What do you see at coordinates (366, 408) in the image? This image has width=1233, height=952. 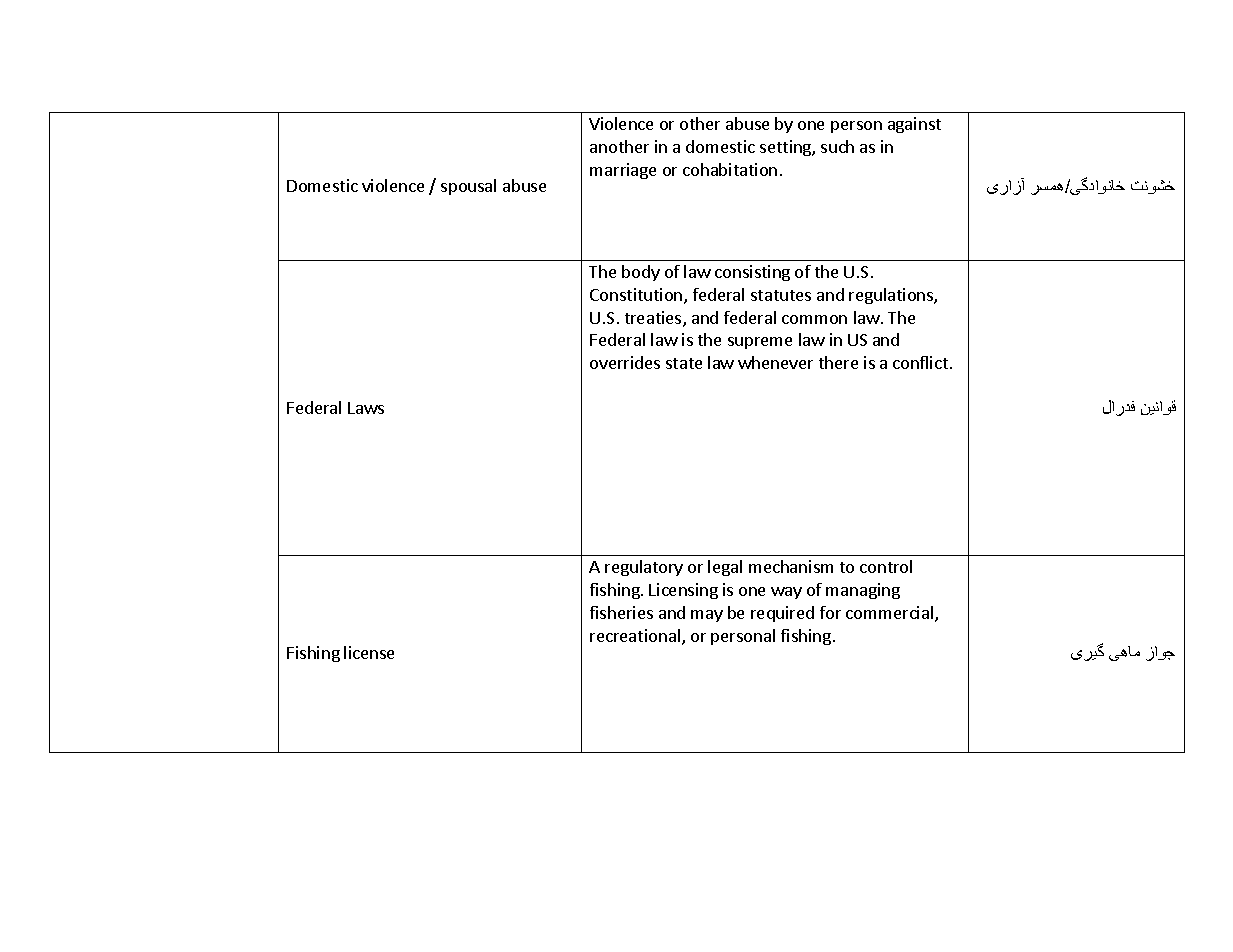 I see `Laws` at bounding box center [366, 408].
